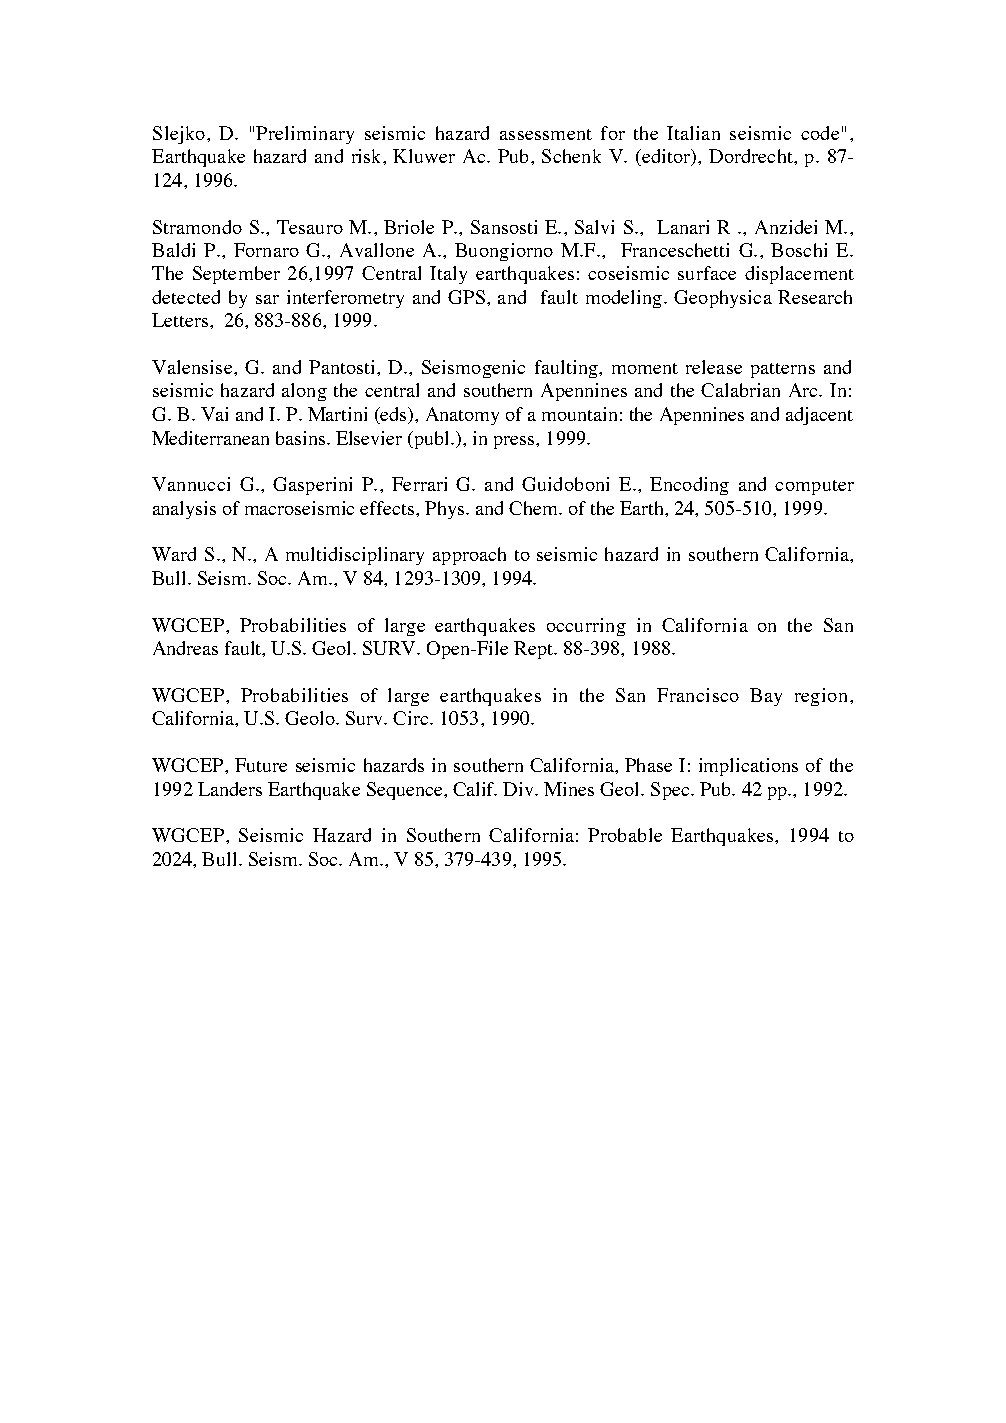 This image has width=1006, height=1423. What do you see at coordinates (304, 392) in the image?
I see `along` at bounding box center [304, 392].
